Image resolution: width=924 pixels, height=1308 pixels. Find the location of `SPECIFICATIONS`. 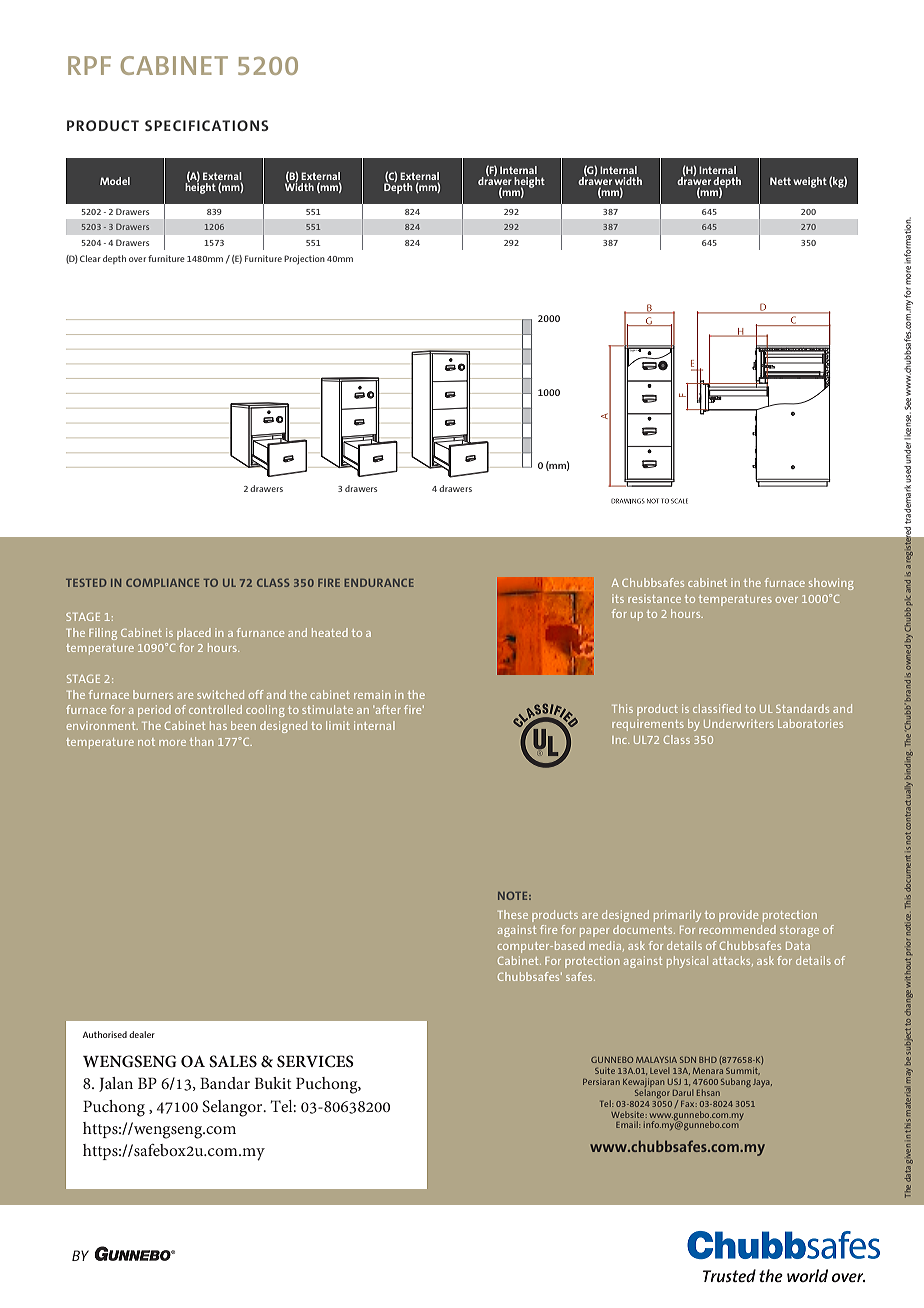

SPECIFICATIONS is located at coordinates (207, 125).
